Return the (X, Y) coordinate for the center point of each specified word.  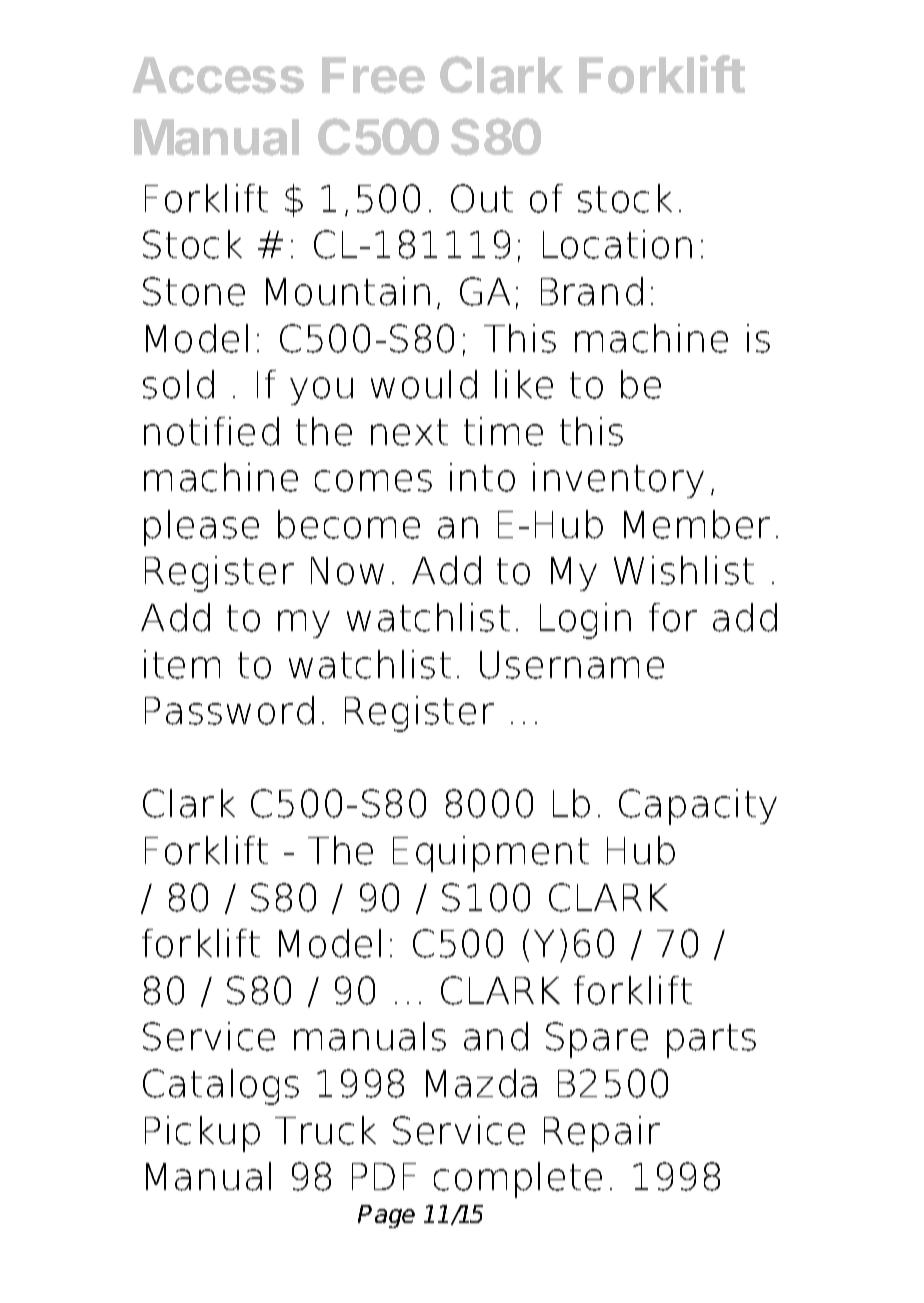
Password (229, 710)
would (424, 384)
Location (617, 244)
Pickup (202, 1134)
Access (218, 75)
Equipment (491, 854)
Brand (592, 291)
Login (585, 621)
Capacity (698, 807)
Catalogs (221, 1087)
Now (347, 571)
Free (373, 75)
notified (211, 431)
